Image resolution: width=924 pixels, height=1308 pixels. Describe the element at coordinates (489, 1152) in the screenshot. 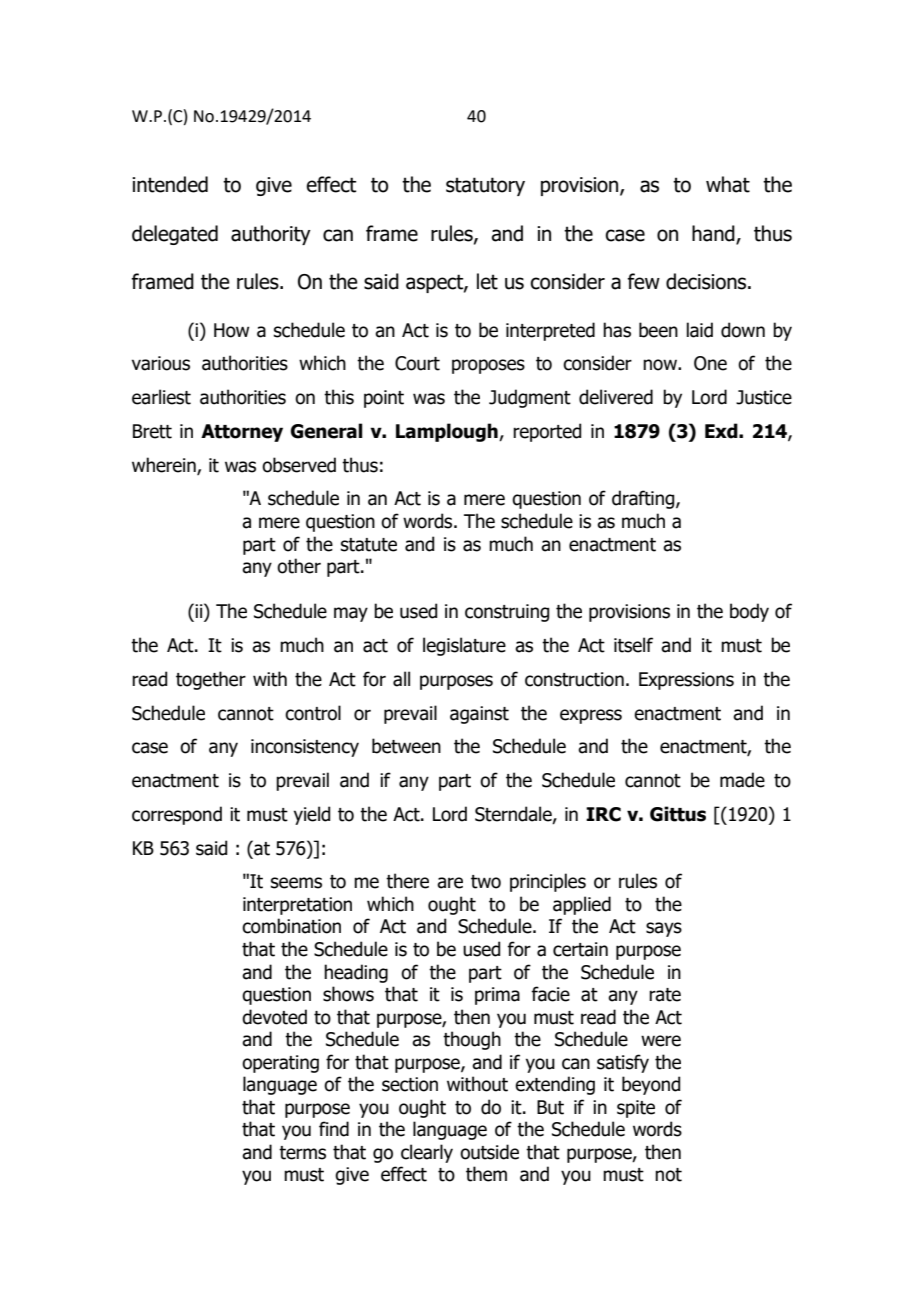

I see `outside` at that location.
